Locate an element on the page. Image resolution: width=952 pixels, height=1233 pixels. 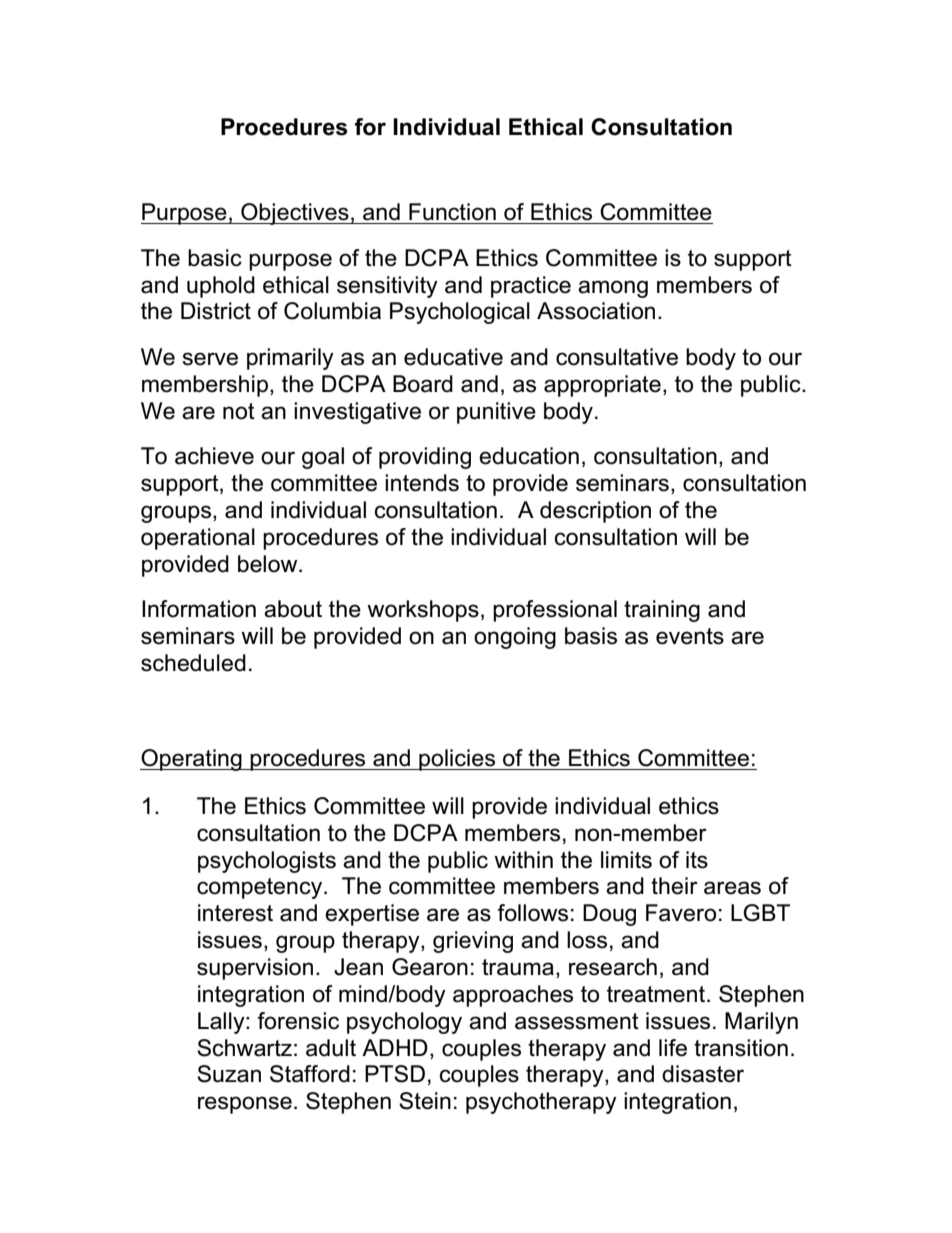
grieving is located at coordinates (473, 942).
